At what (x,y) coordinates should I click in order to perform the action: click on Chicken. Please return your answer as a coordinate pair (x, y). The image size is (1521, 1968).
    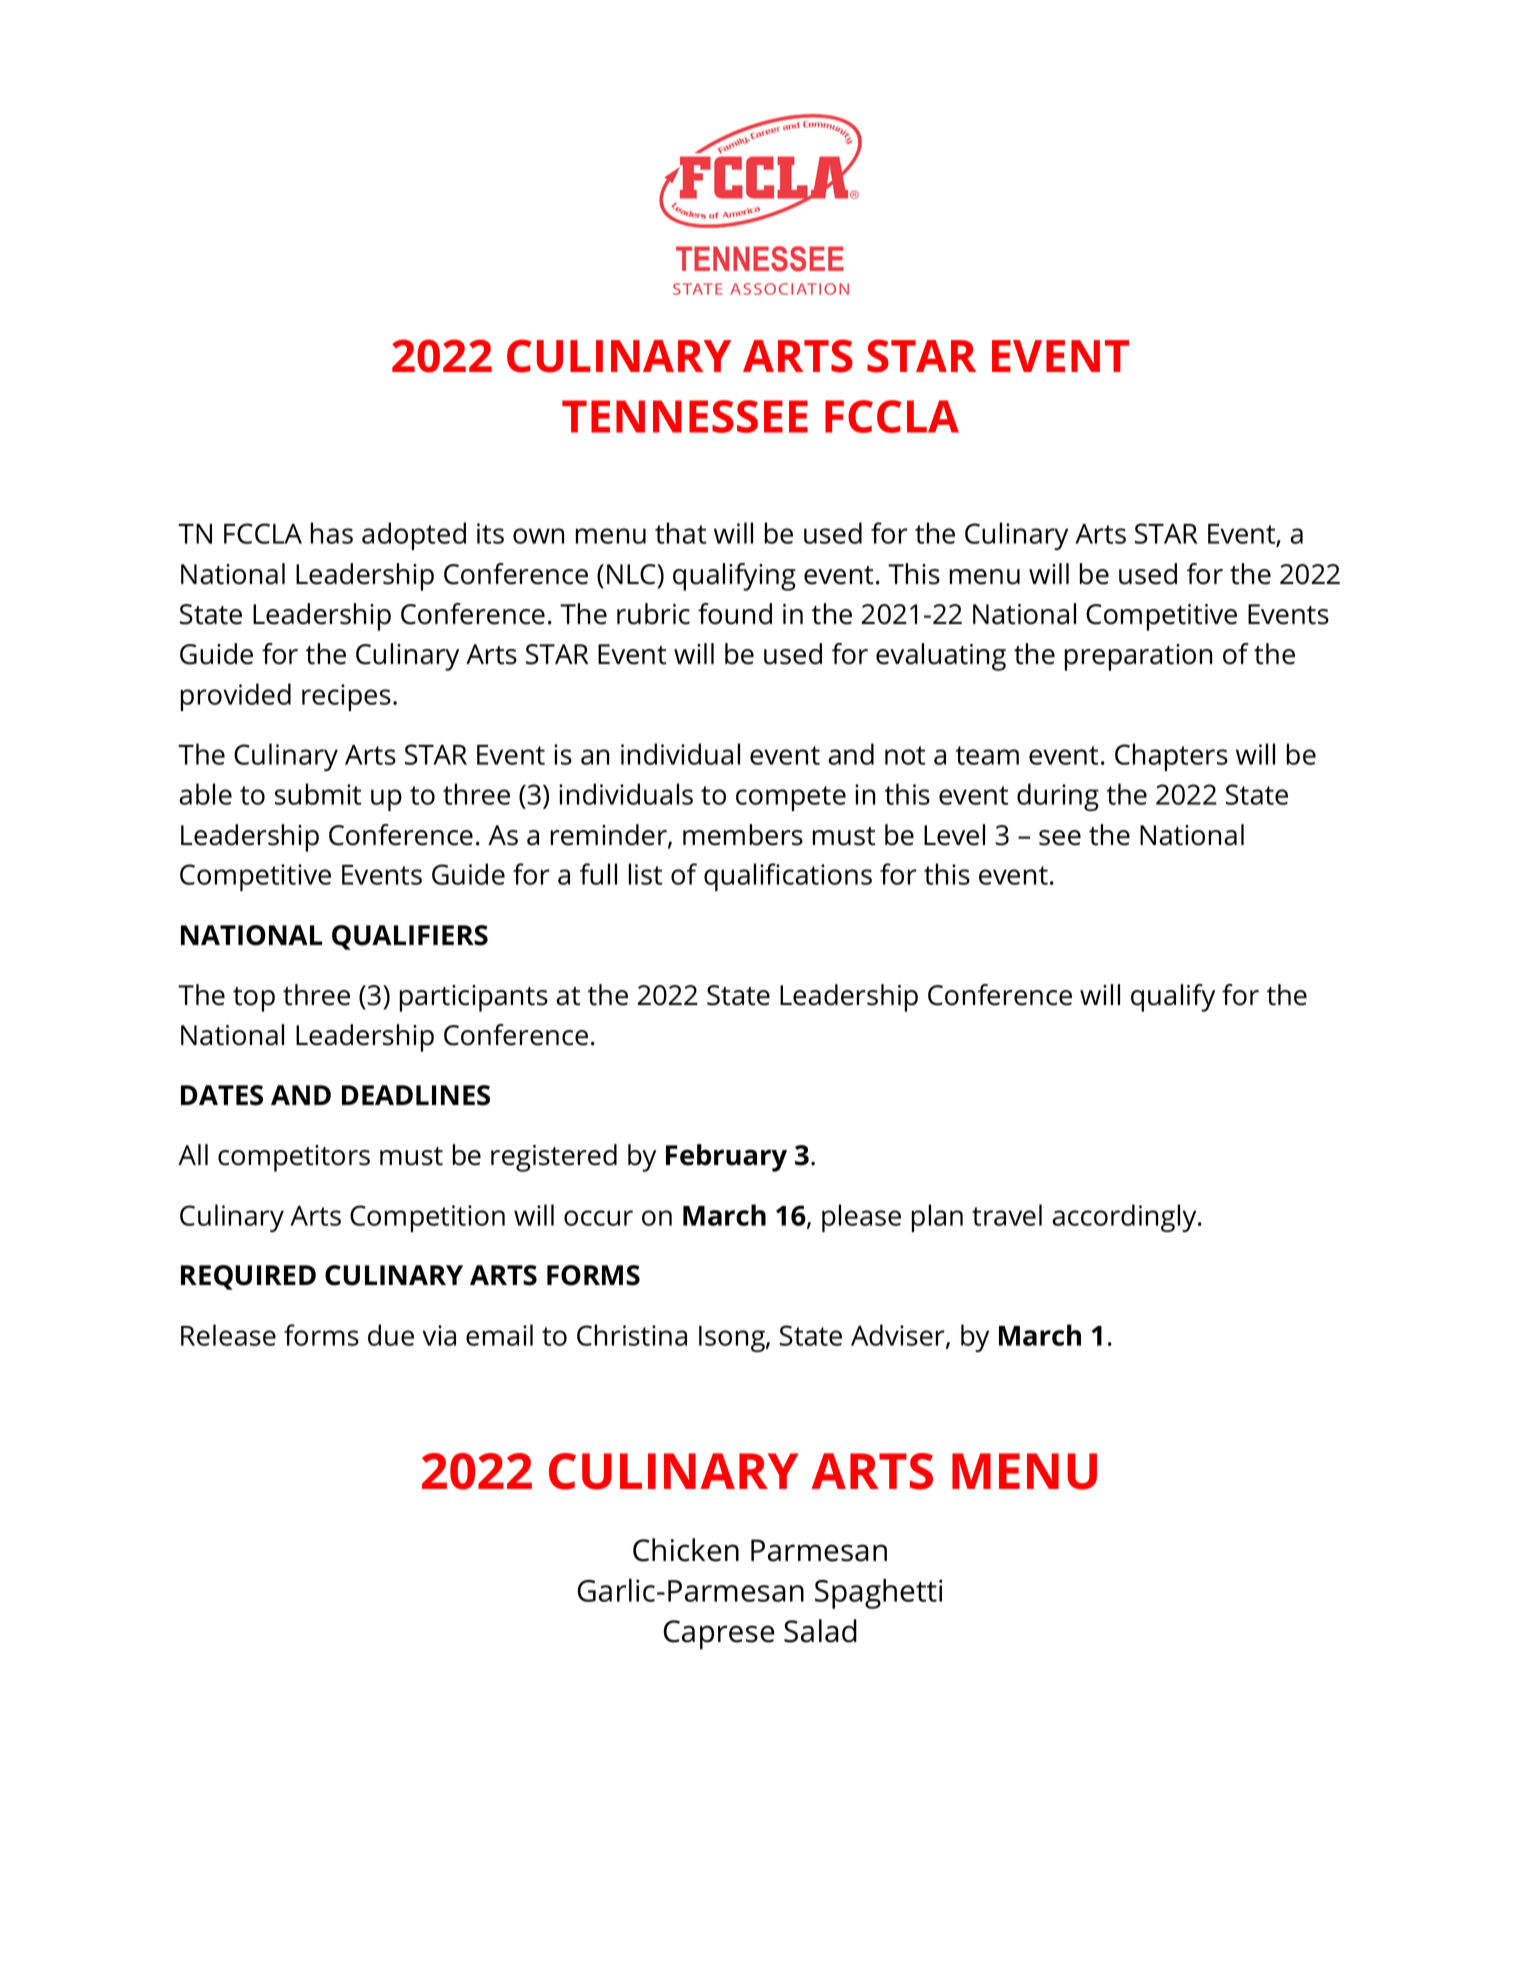
    Looking at the image, I should click on (686, 1550).
